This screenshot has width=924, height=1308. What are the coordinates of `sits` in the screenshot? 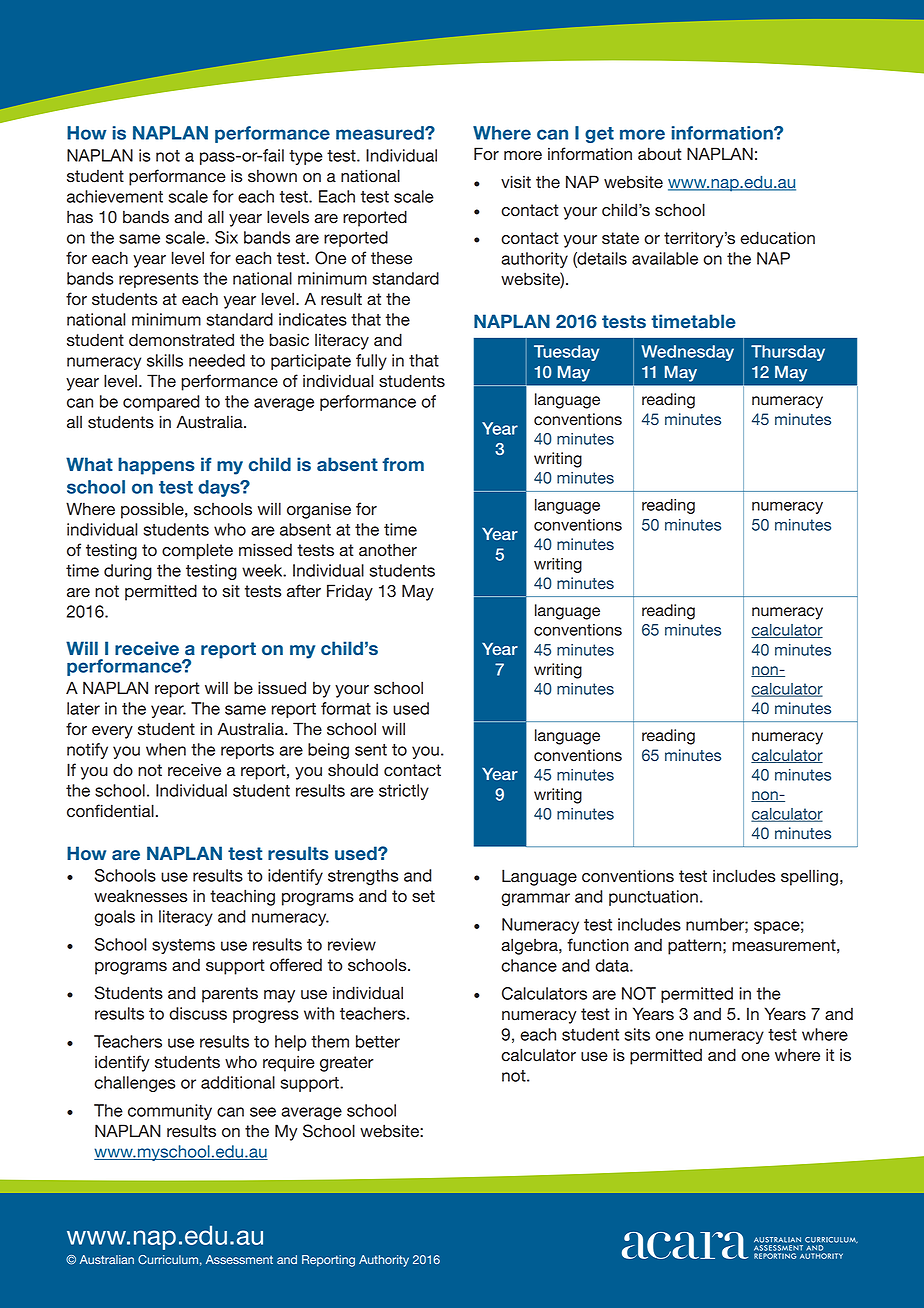 It's located at (637, 1034).
